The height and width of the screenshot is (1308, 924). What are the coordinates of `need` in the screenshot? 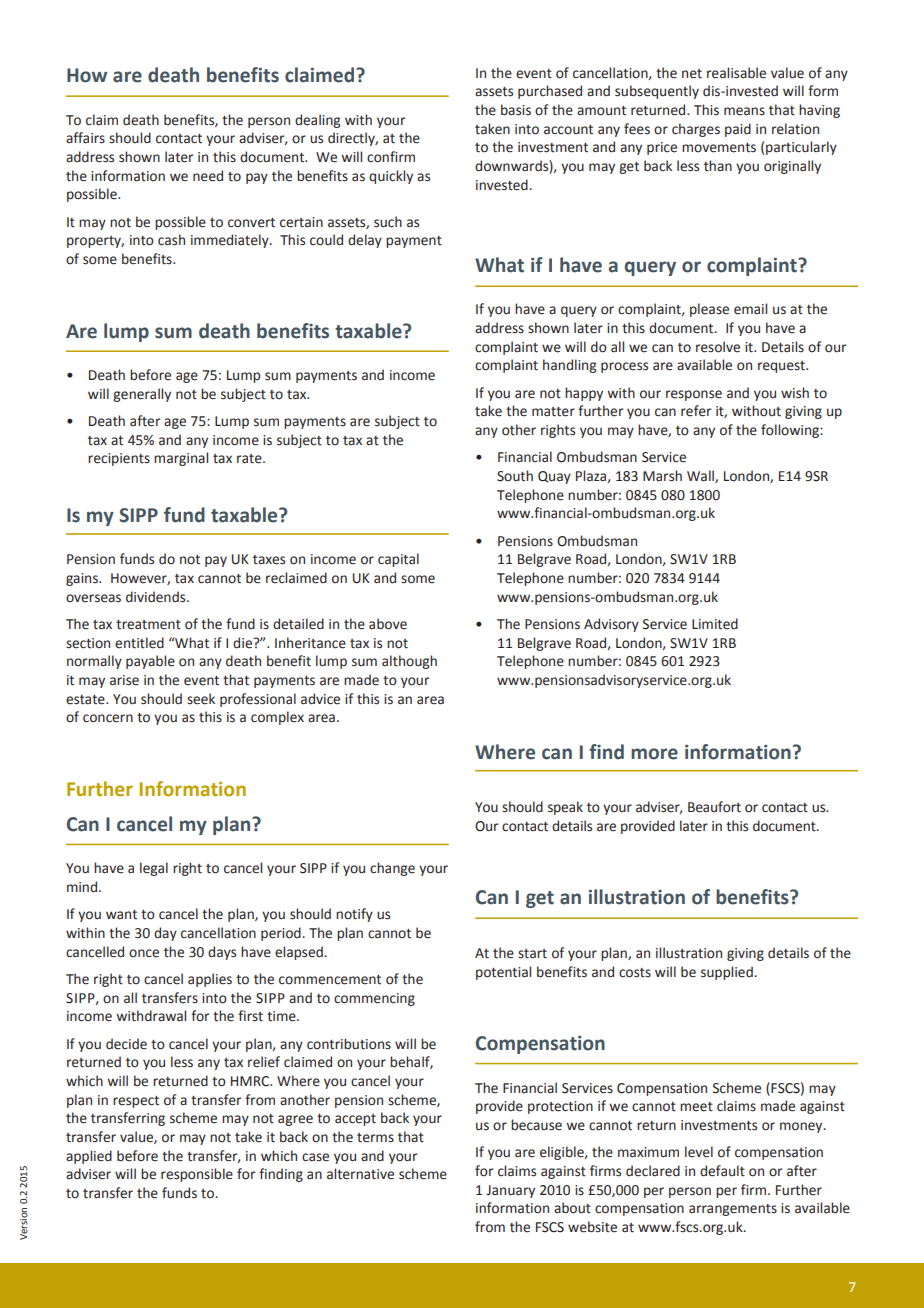 It's located at (208, 176).
